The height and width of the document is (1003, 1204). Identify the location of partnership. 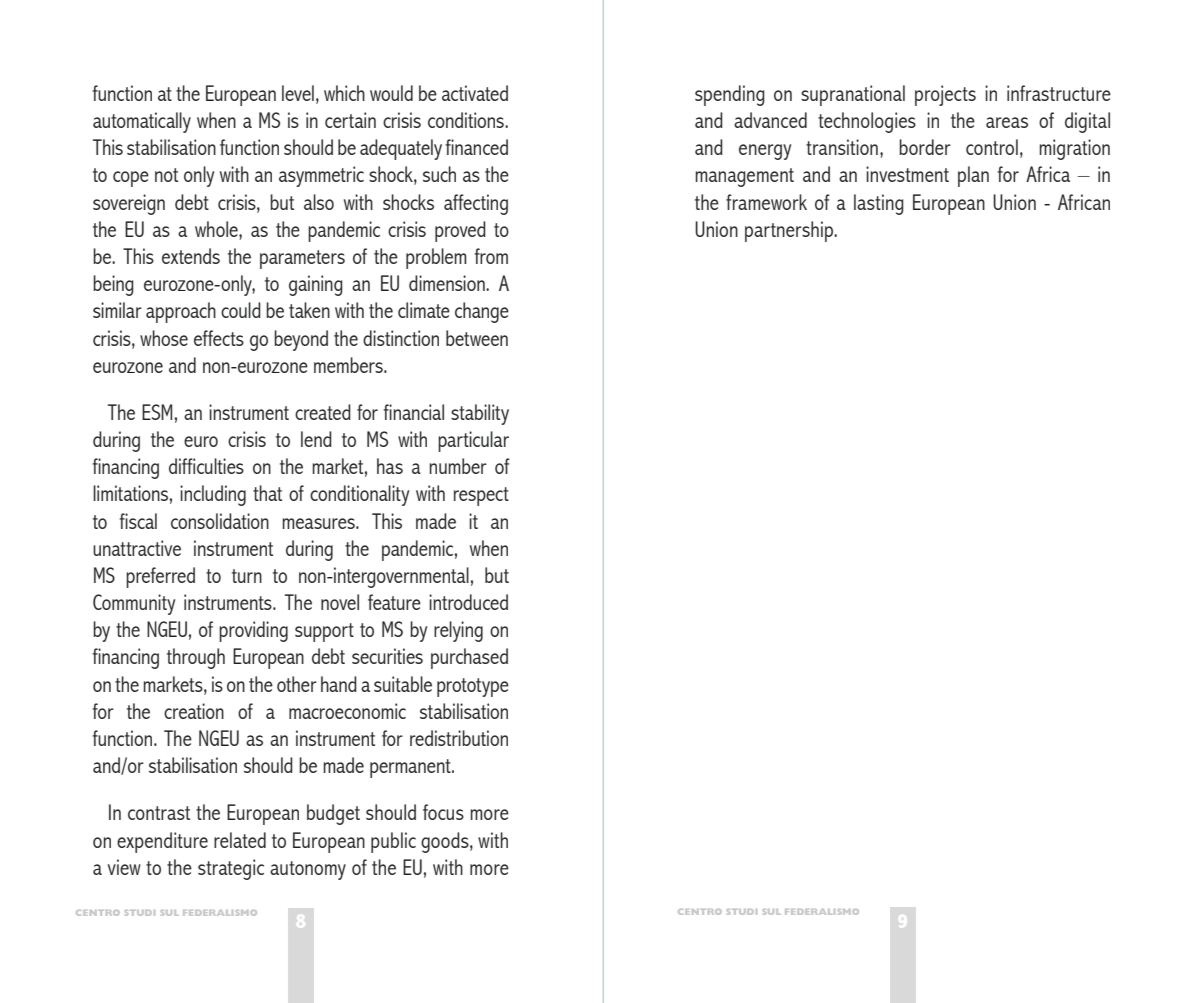
(790, 231).
